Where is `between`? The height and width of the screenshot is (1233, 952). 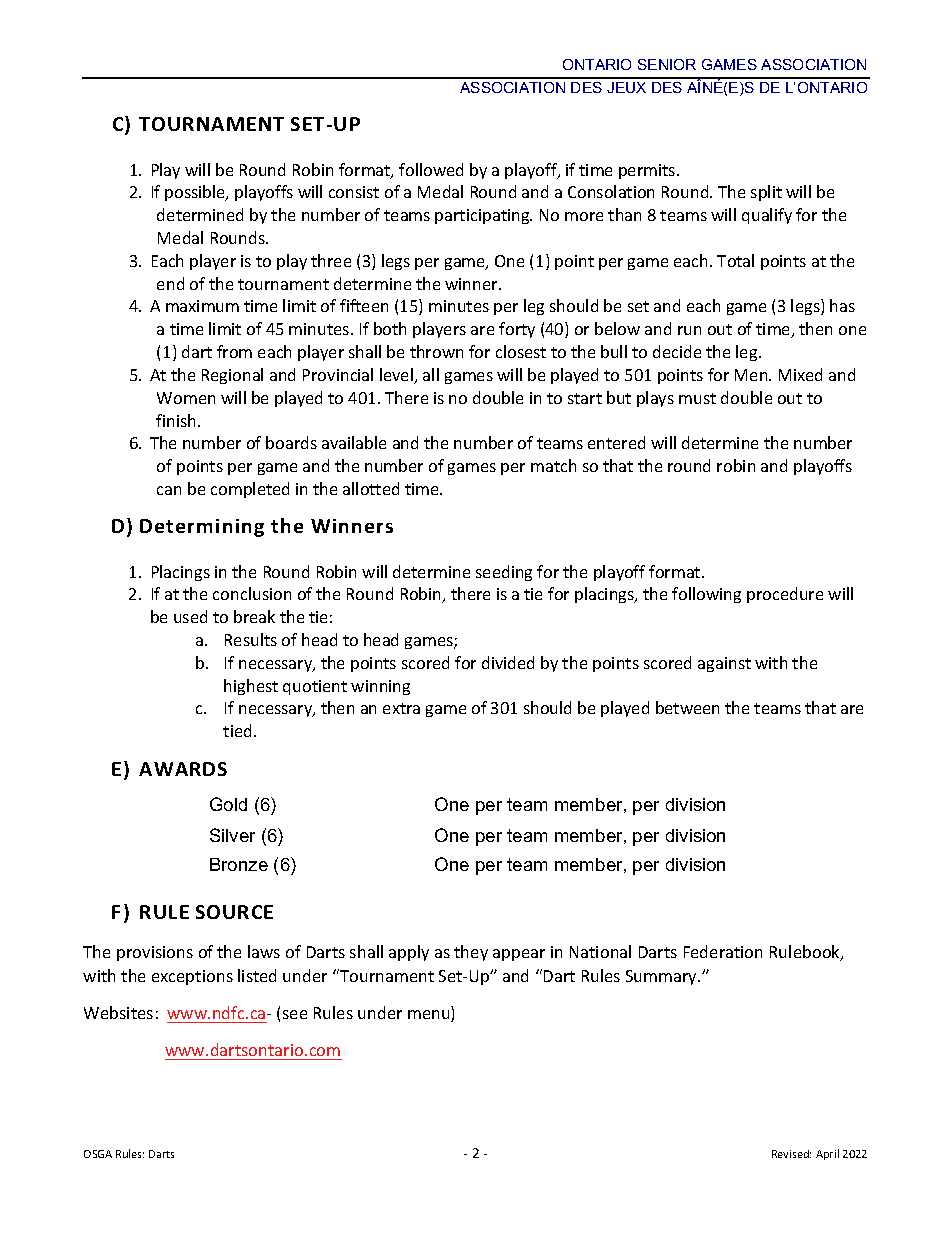 between is located at coordinates (687, 707).
